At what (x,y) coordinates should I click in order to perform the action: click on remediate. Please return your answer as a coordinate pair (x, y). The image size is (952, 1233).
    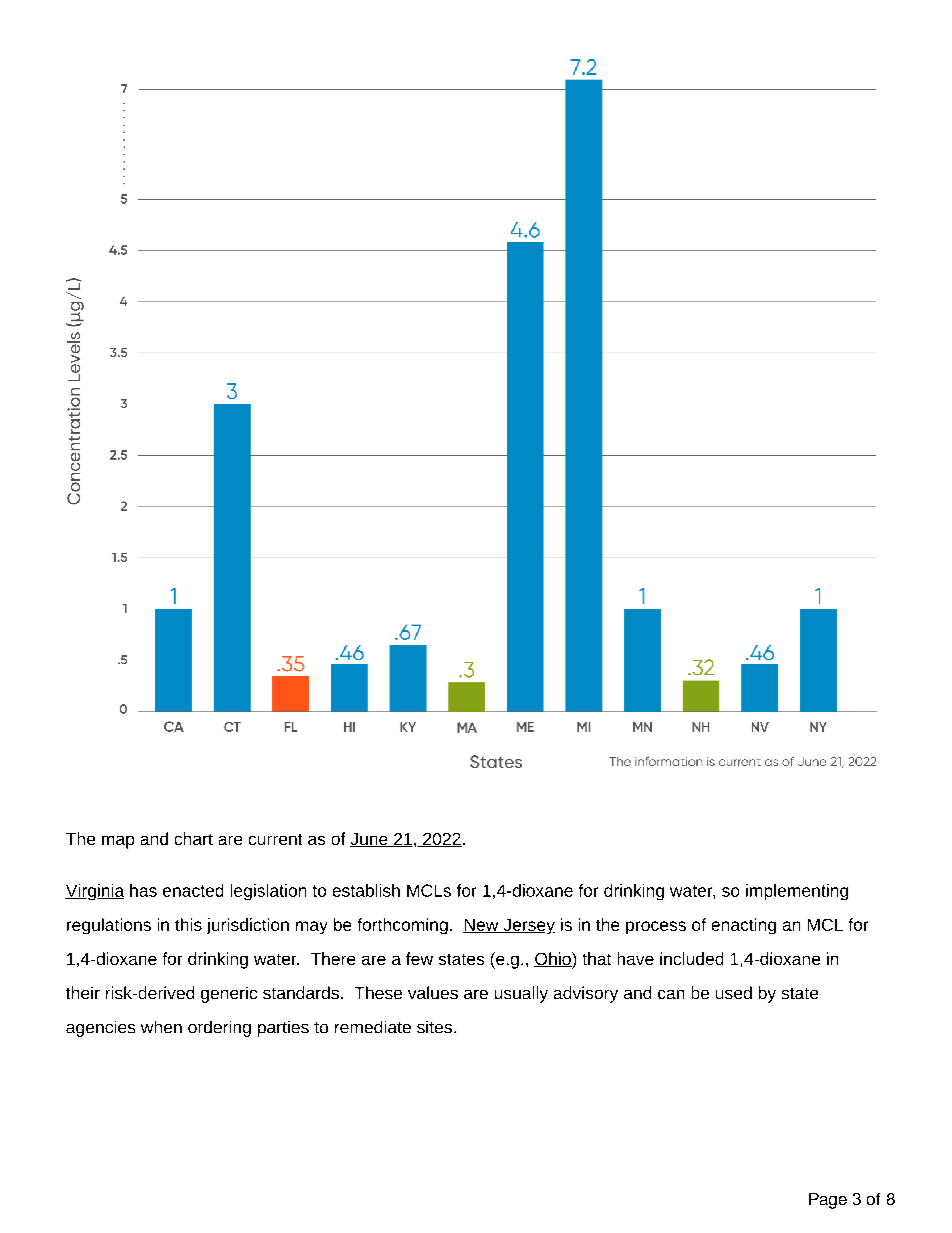
    Looking at the image, I should click on (373, 1027).
